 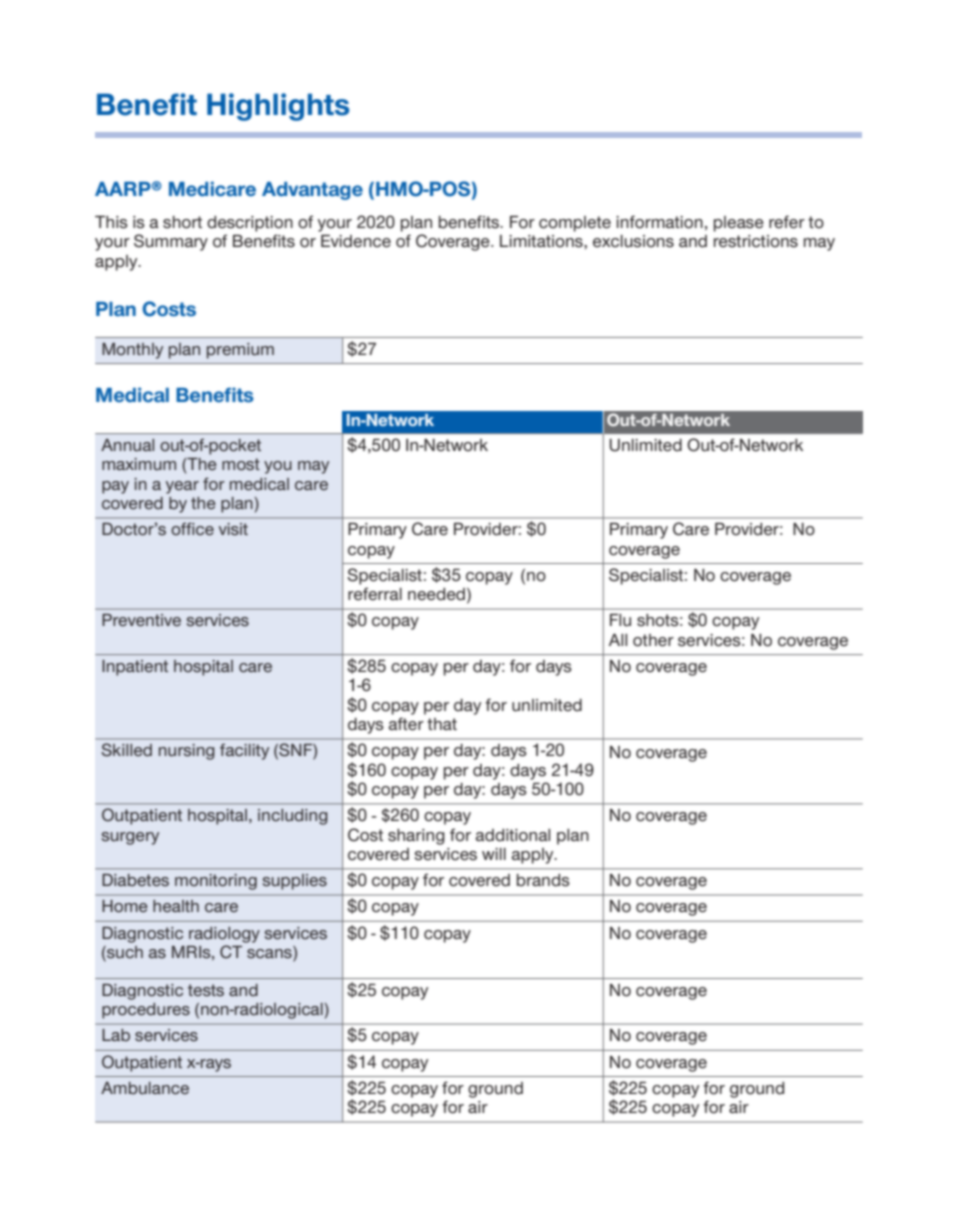 I want to click on Evidence, so click(x=356, y=241).
